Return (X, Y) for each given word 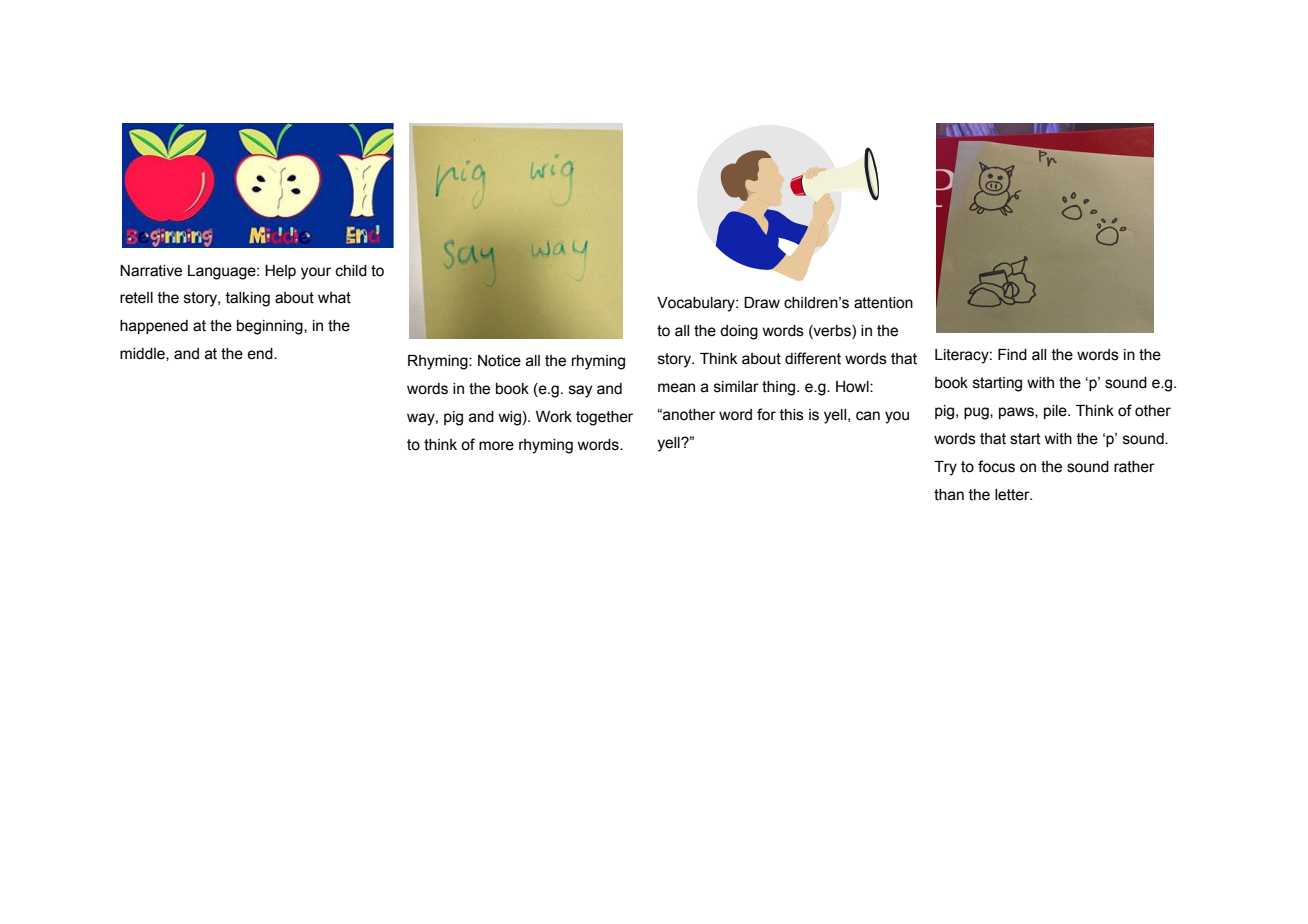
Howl (853, 387)
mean (676, 388)
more (496, 446)
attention (883, 303)
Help (280, 272)
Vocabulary (697, 304)
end (261, 354)
